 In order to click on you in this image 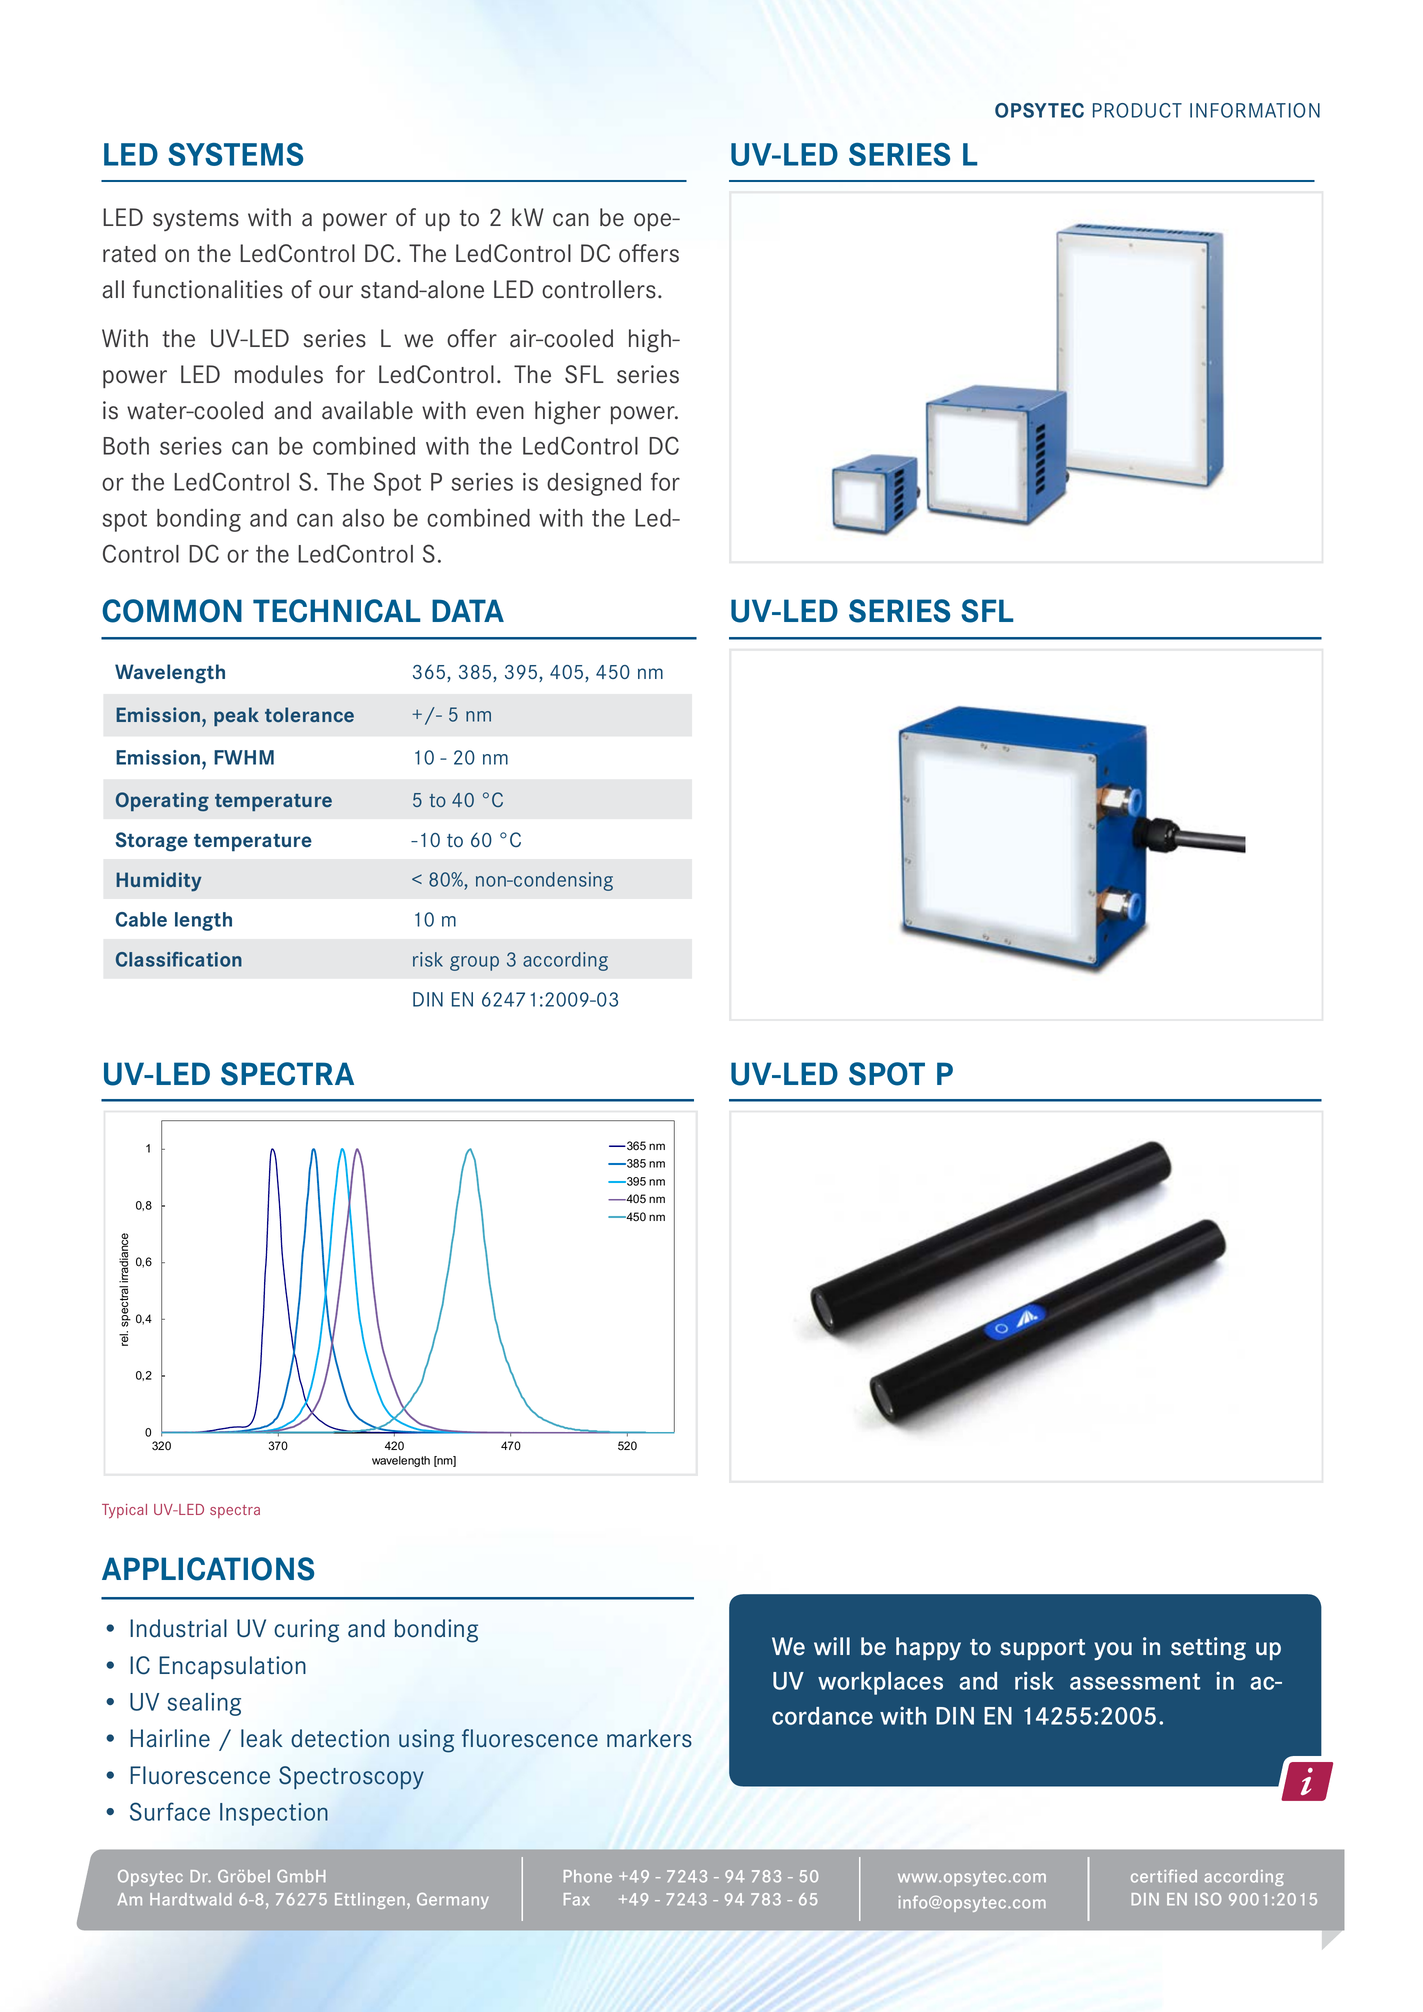, I will do `click(1113, 1651)`.
